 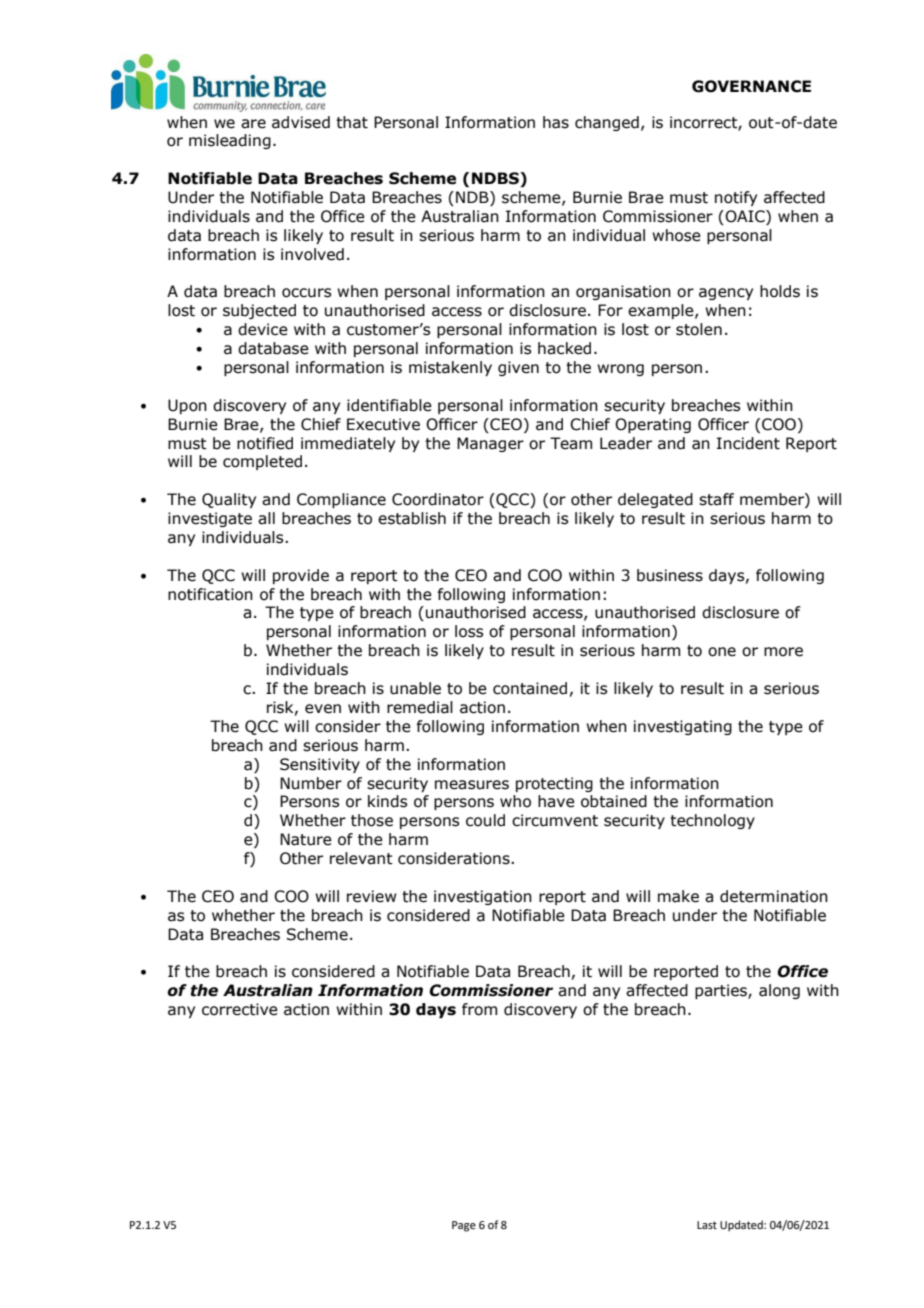 I want to click on Page, so click(x=464, y=1226).
